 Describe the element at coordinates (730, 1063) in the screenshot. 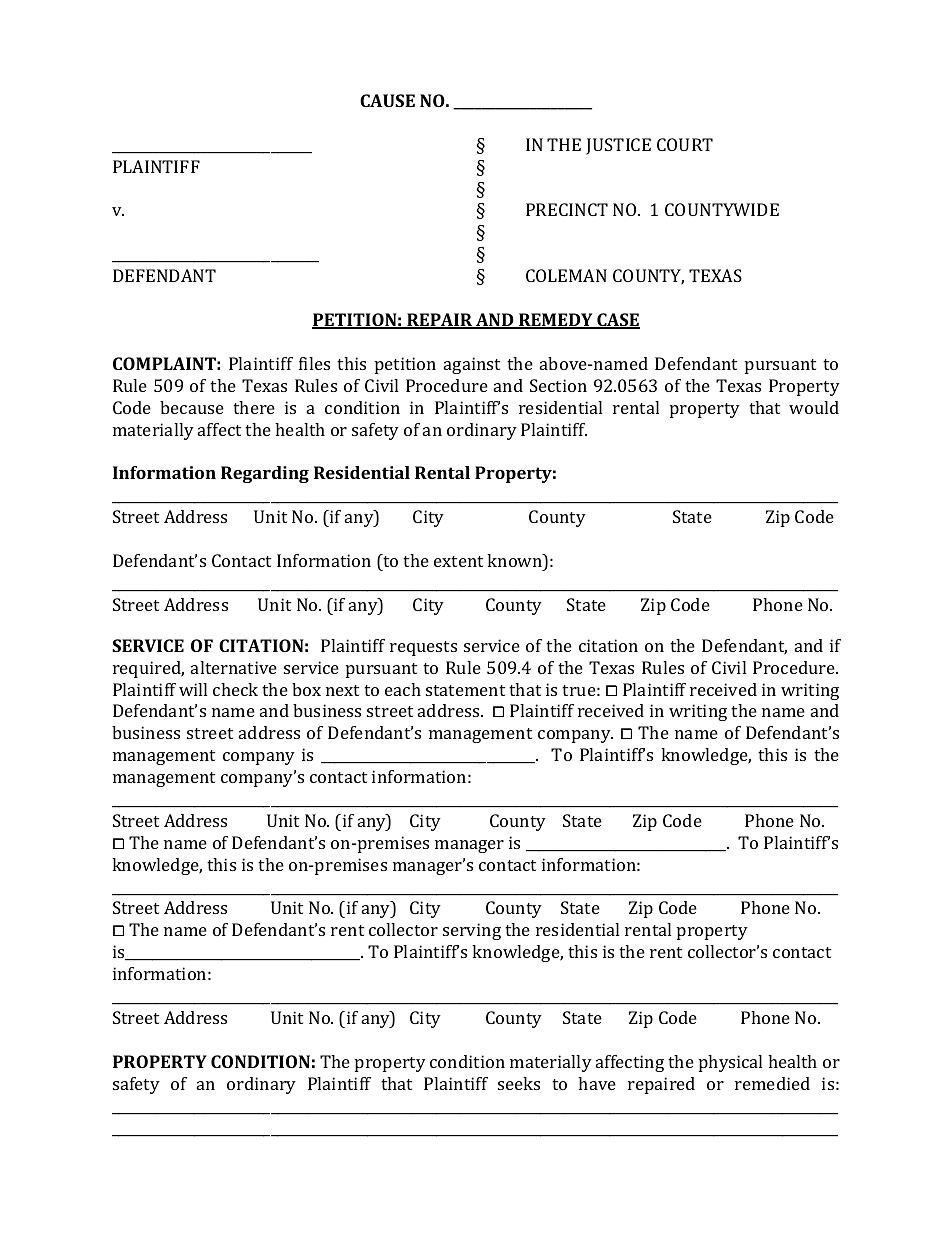

I see `physical` at that location.
